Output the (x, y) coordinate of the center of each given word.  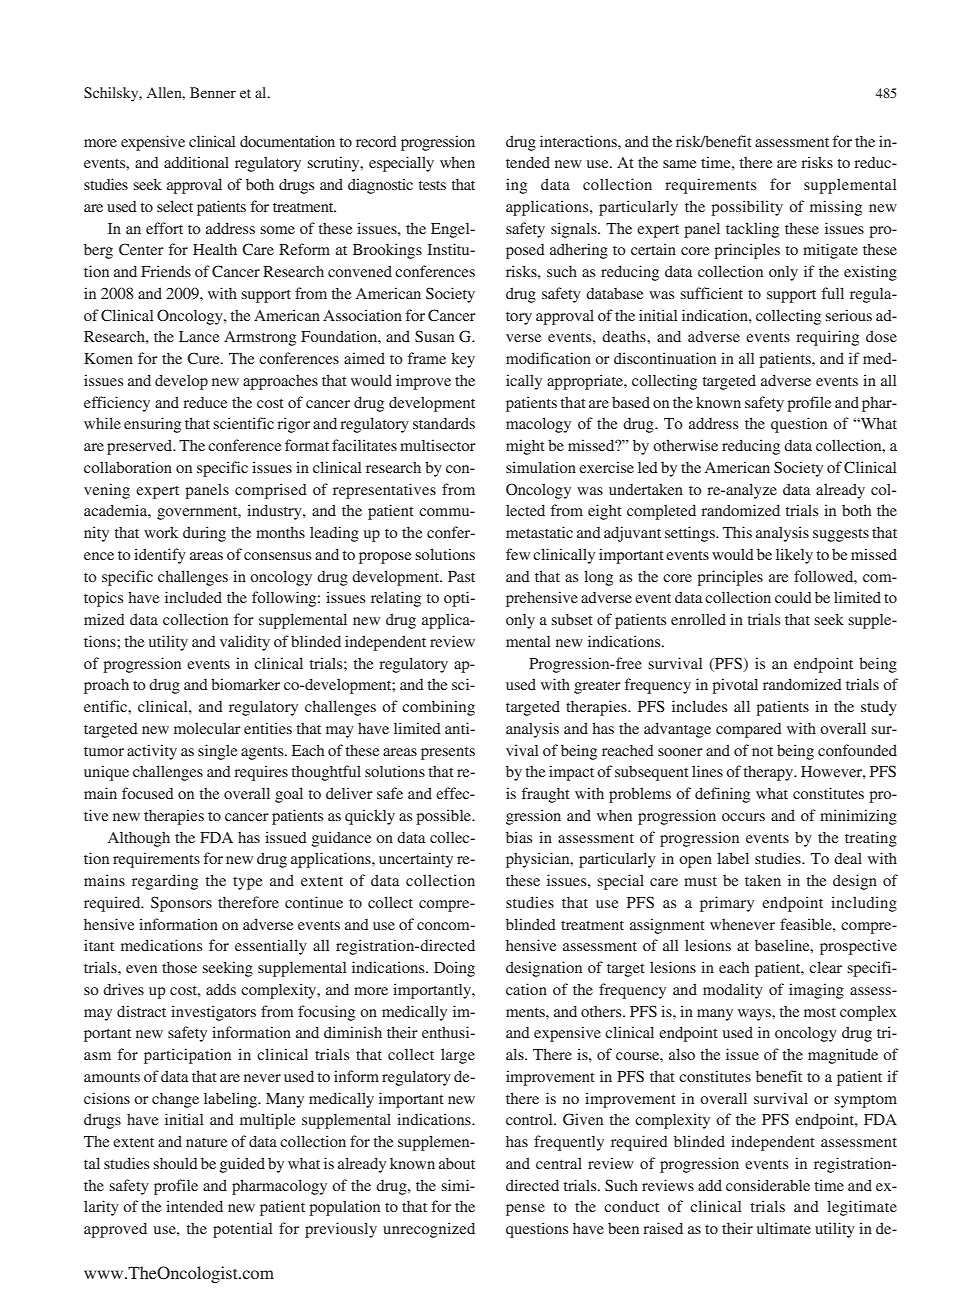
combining (438, 708)
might (525, 447)
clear (825, 967)
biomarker (245, 684)
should (175, 1163)
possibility (747, 208)
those (179, 967)
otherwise (685, 445)
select (175, 206)
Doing (454, 969)
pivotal (735, 686)
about (457, 1163)
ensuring (152, 425)
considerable (768, 1185)
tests (432, 185)
